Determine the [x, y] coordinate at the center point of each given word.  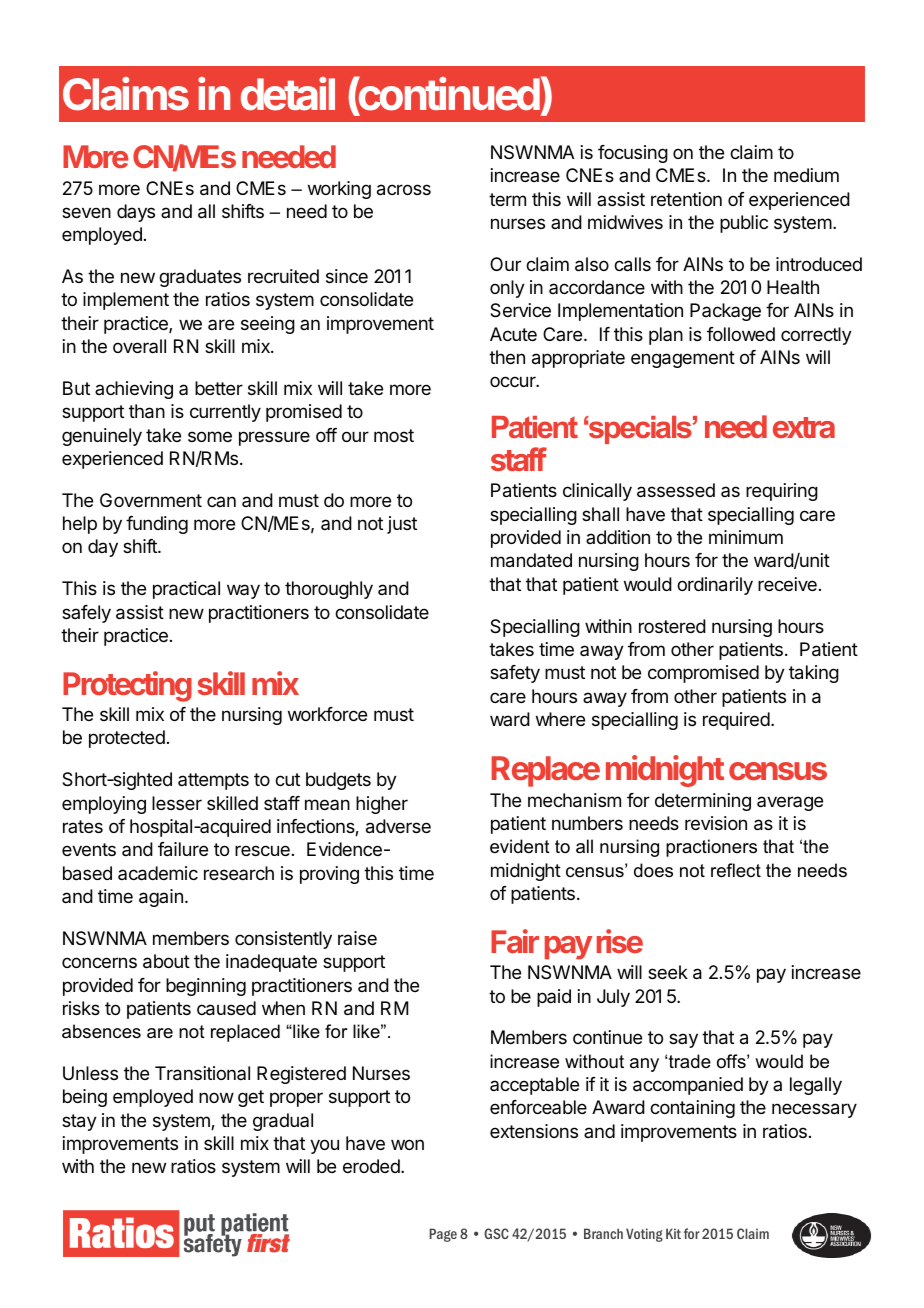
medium [806, 175]
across [404, 190]
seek [668, 972]
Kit [673, 1233]
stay [79, 1122]
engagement [683, 359]
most [394, 435]
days [136, 213]
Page [443, 1235]
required [736, 721]
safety [515, 674]
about [166, 961]
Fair [515, 941]
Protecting [127, 686]
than [147, 411]
